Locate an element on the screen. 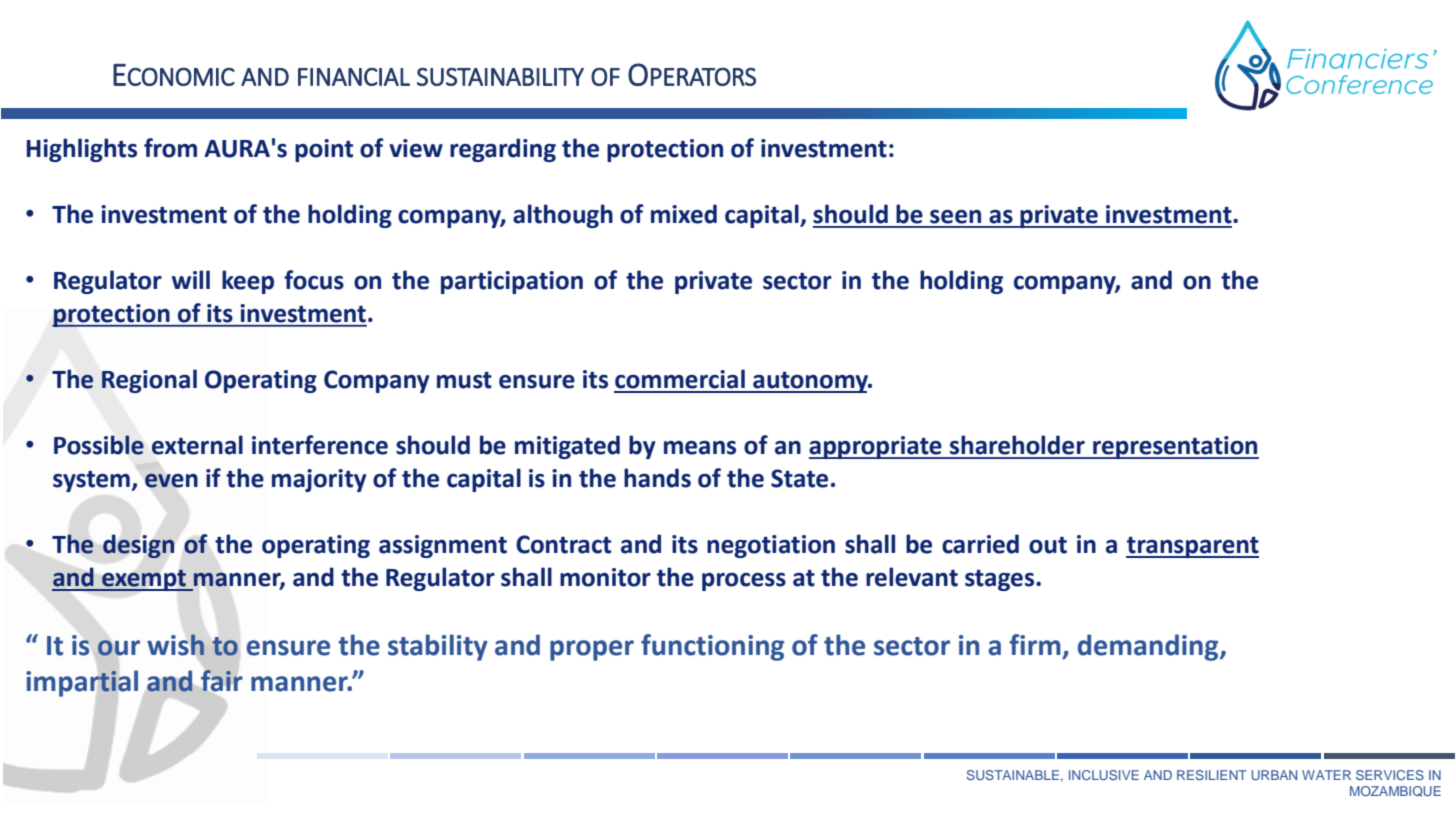  fair is located at coordinates (221, 680).
